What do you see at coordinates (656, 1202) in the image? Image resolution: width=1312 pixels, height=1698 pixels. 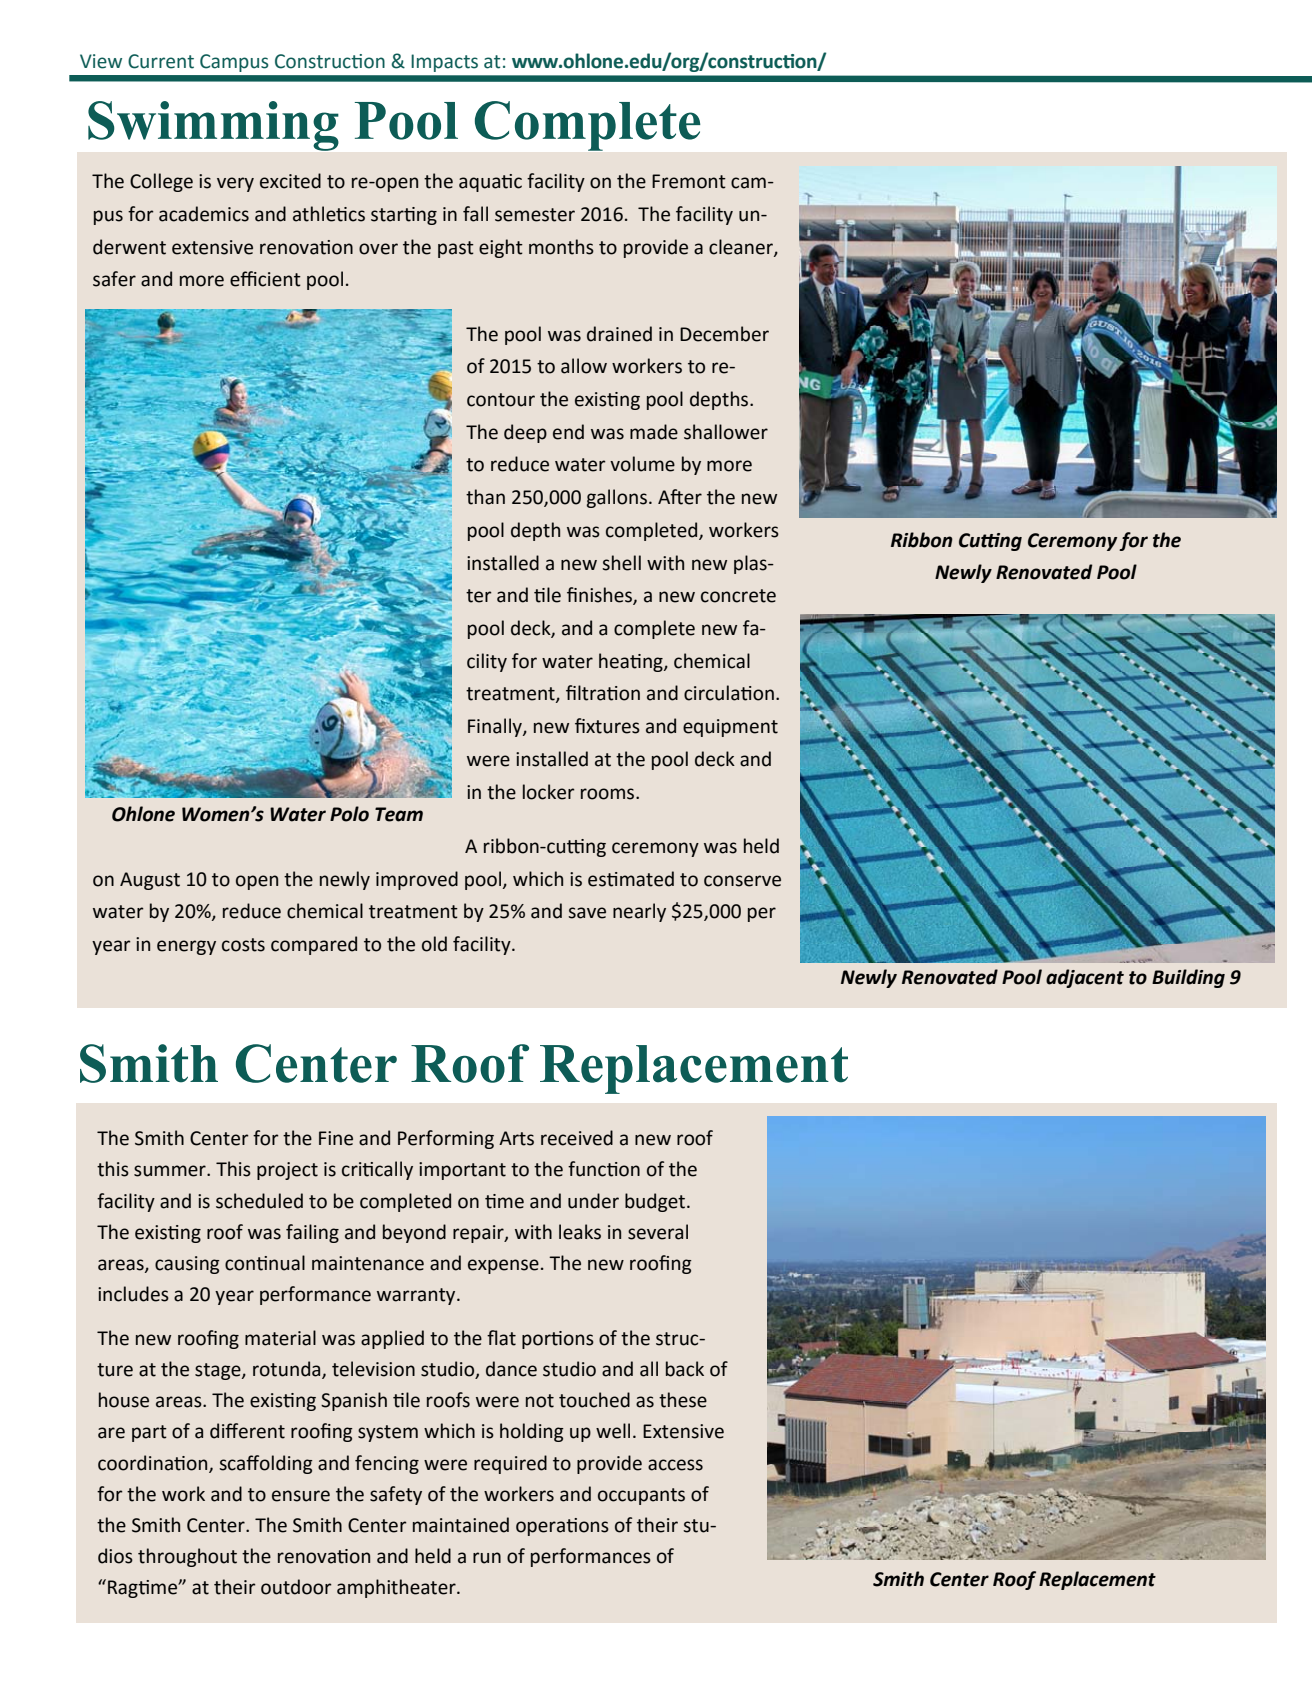 I see `budget` at bounding box center [656, 1202].
